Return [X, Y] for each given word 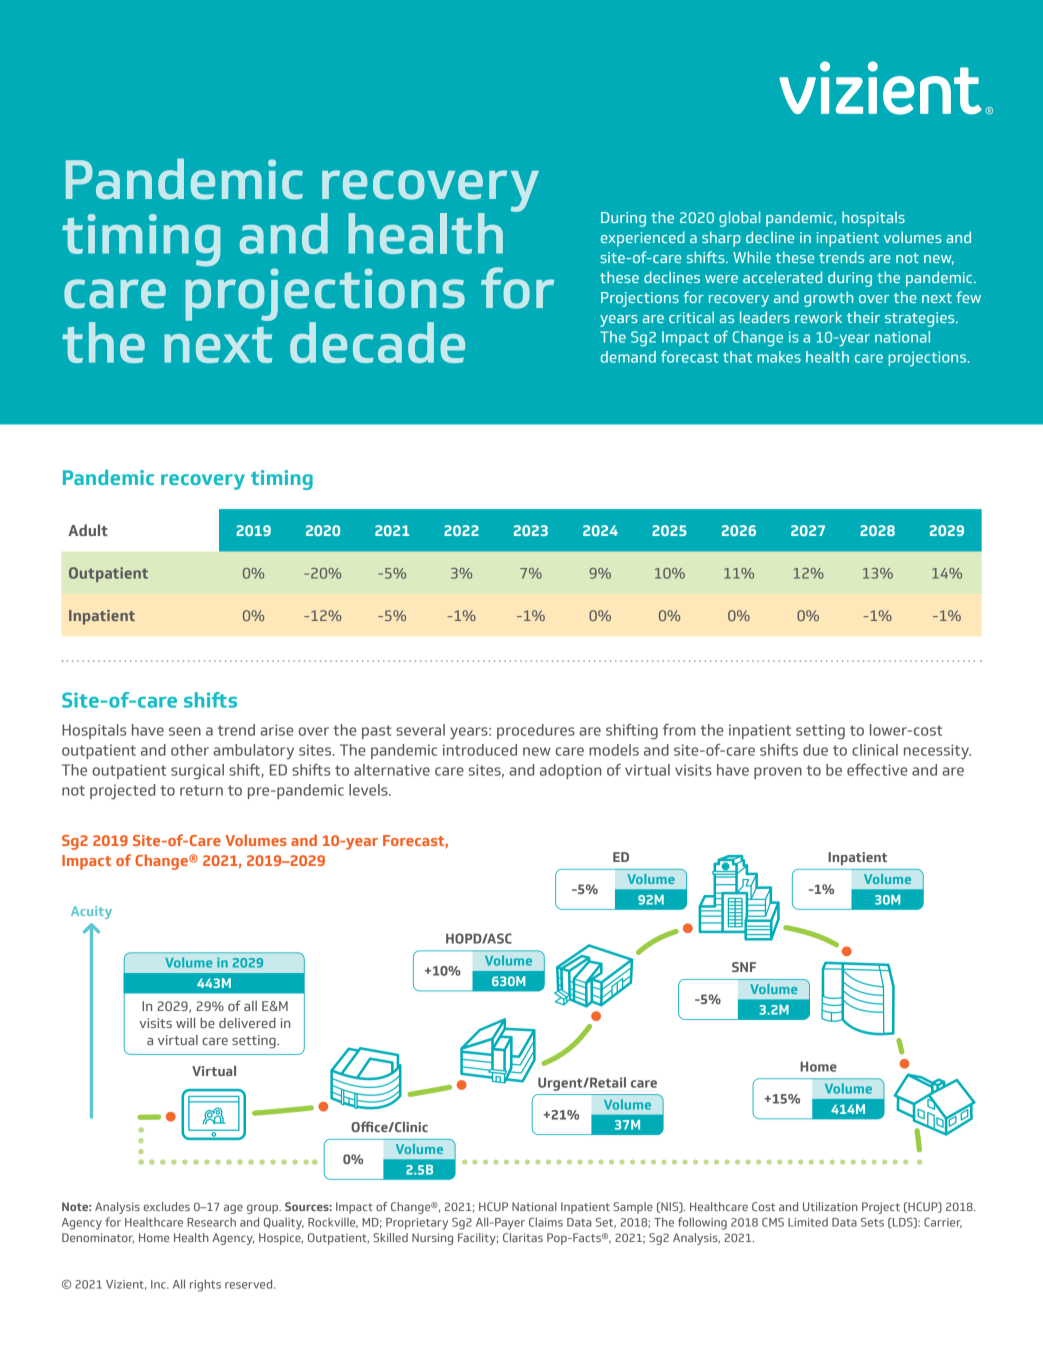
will [185, 1023]
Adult [88, 530]
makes [779, 357]
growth [828, 299]
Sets [872, 1222]
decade [377, 342]
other [190, 750]
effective [877, 770]
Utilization [830, 1206]
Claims [546, 1222]
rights [205, 1285]
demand [628, 357]
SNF [744, 967]
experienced [643, 239]
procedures [536, 731]
